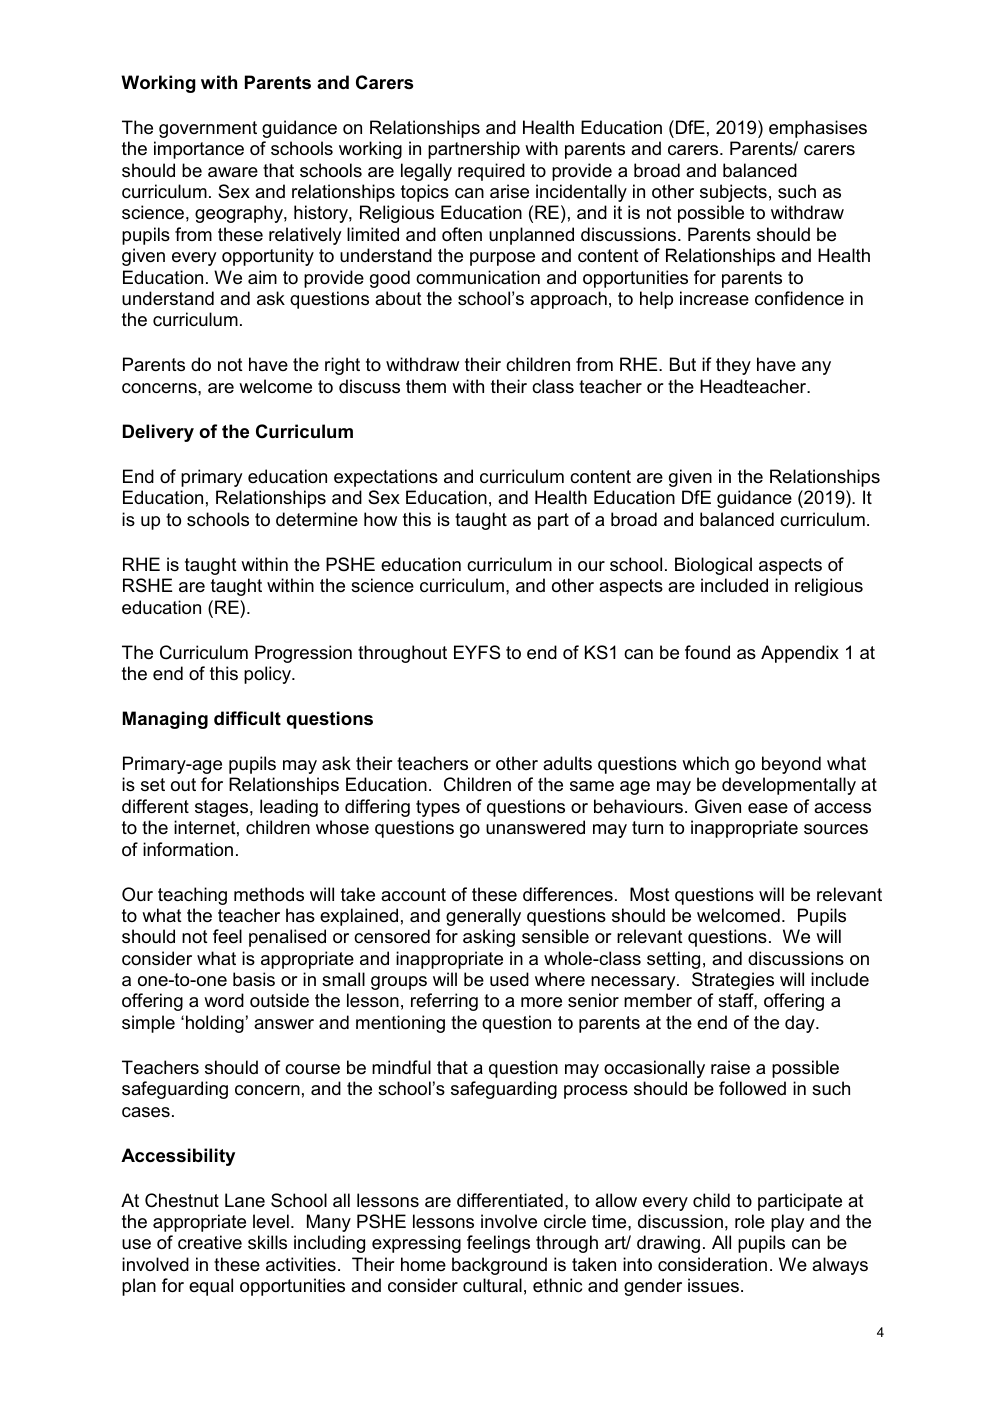 The height and width of the screenshot is (1423, 1006). Describe the element at coordinates (733, 193) in the screenshot. I see `subjects` at that location.
